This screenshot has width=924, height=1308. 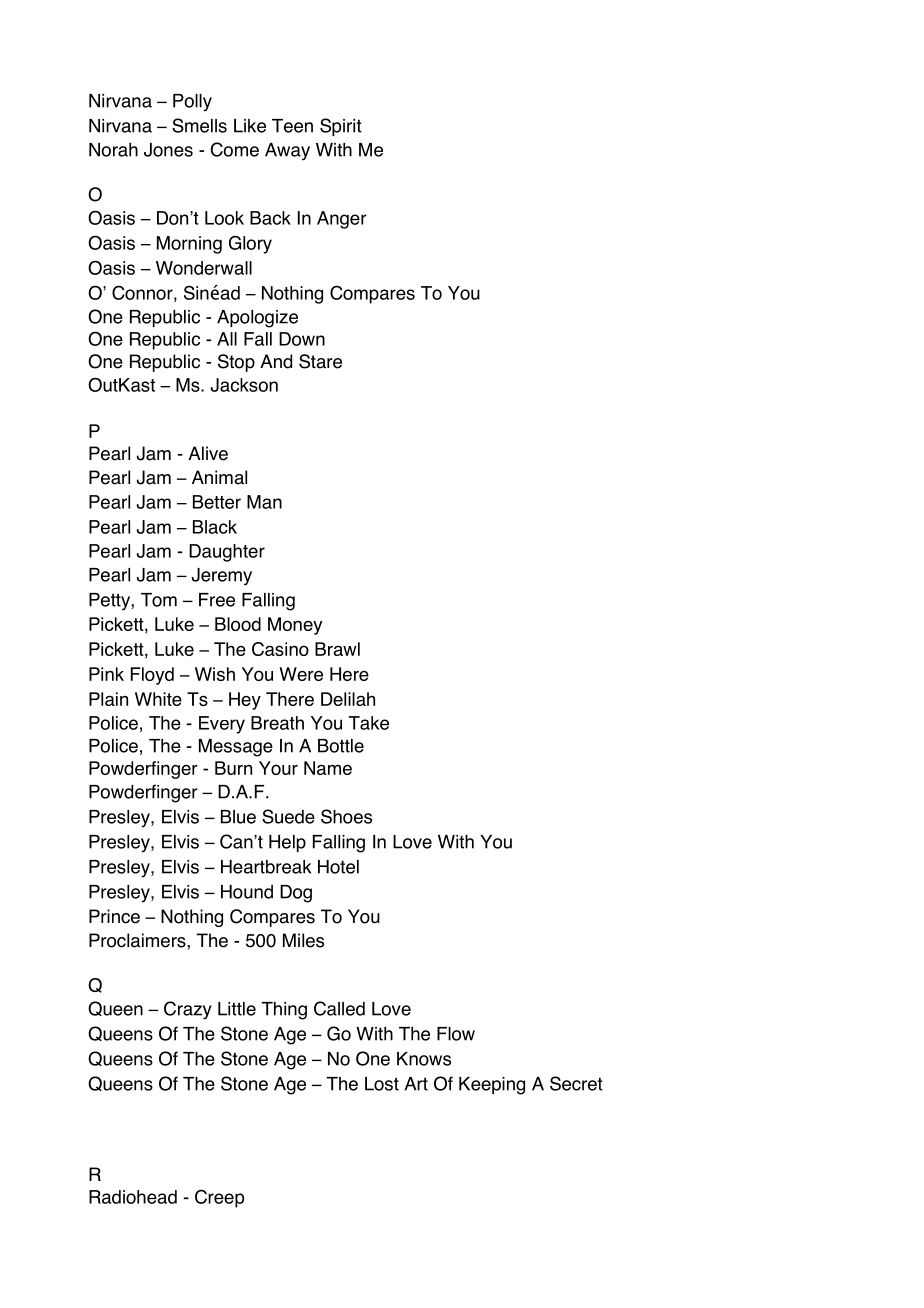 I want to click on Spirit, so click(x=341, y=127).
